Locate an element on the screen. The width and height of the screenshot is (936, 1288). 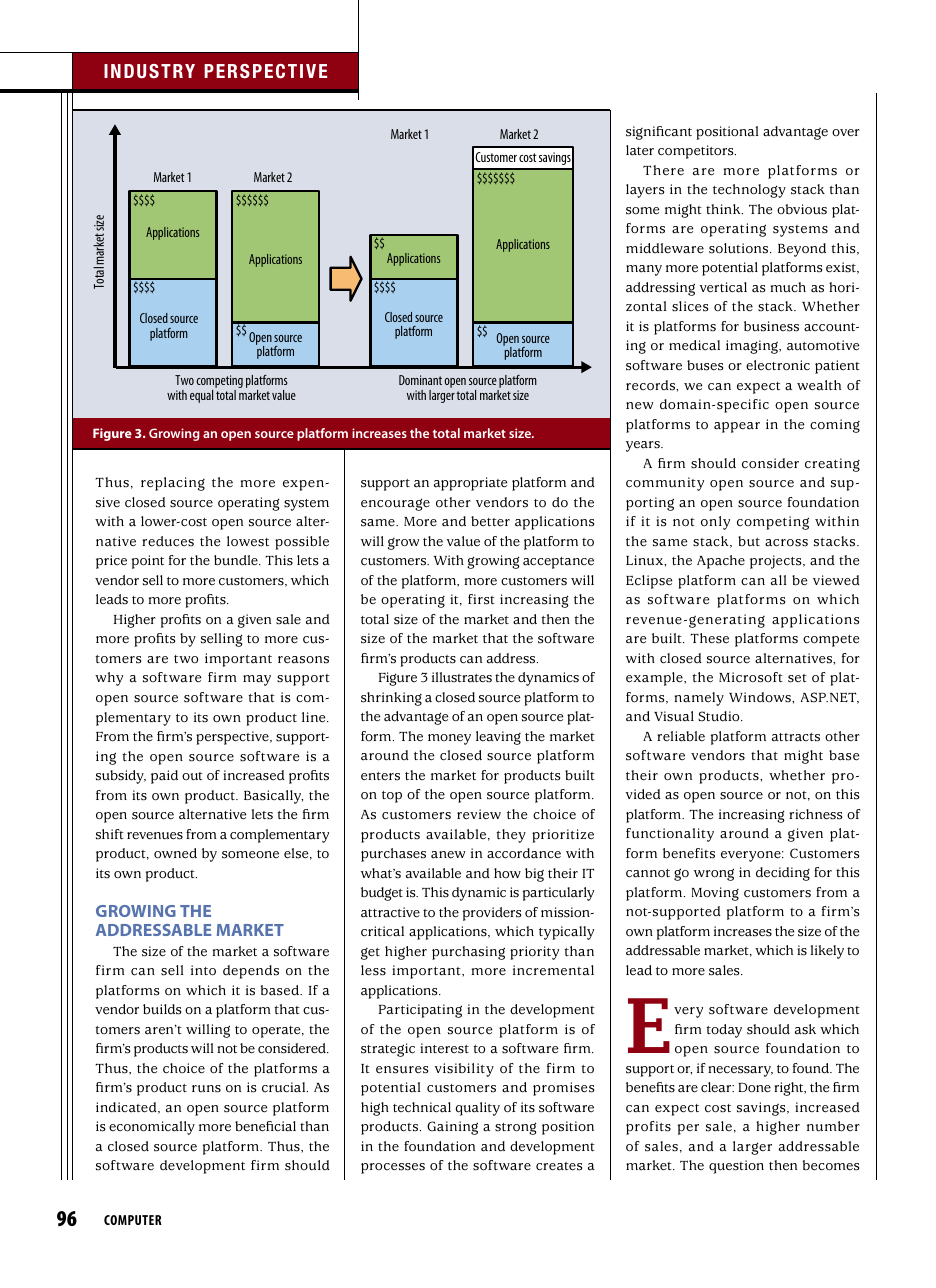
illustrates is located at coordinates (462, 677).
